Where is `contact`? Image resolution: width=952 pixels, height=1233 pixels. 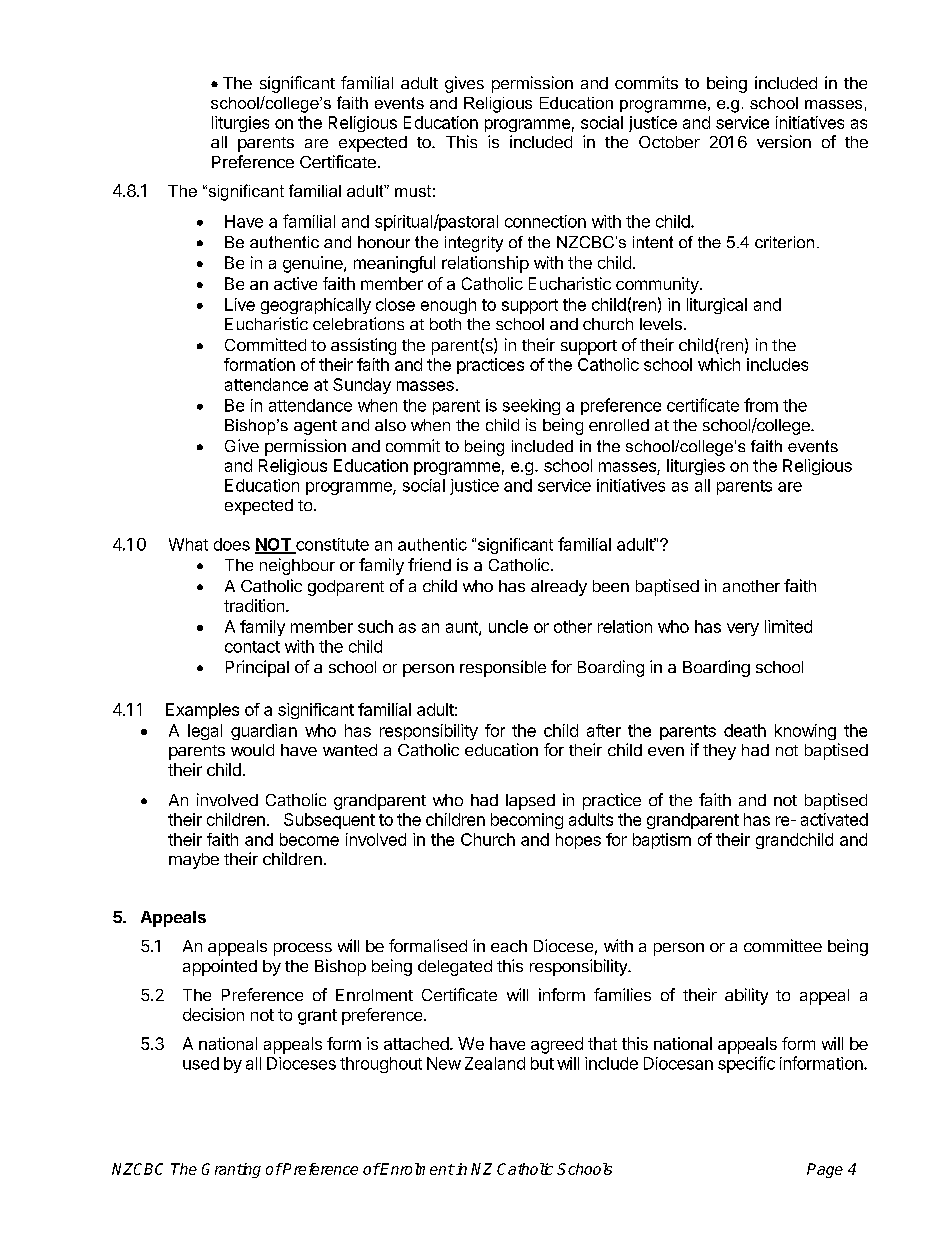
contact is located at coordinates (252, 647).
